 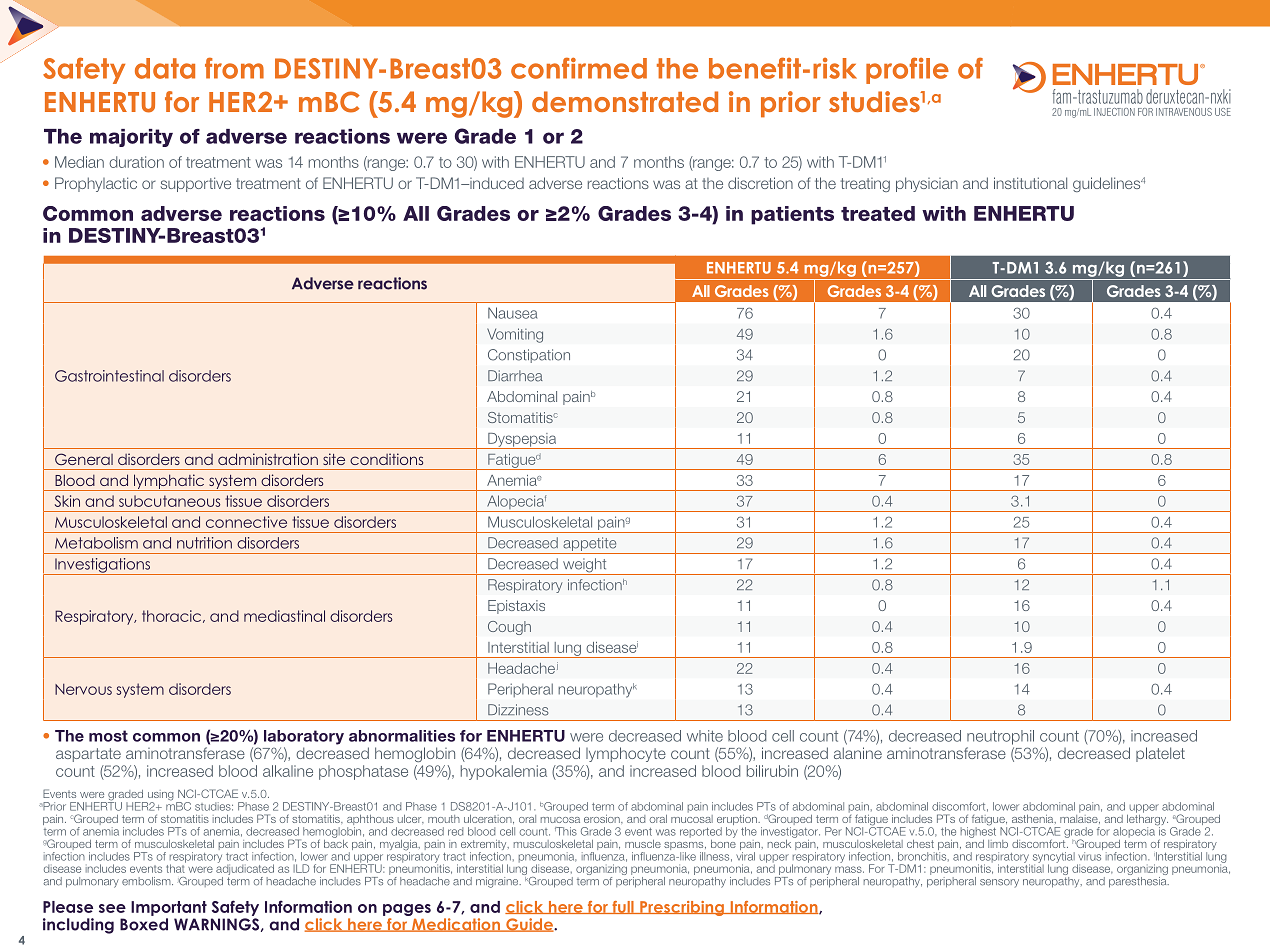 I want to click on Nervous, so click(x=83, y=689).
